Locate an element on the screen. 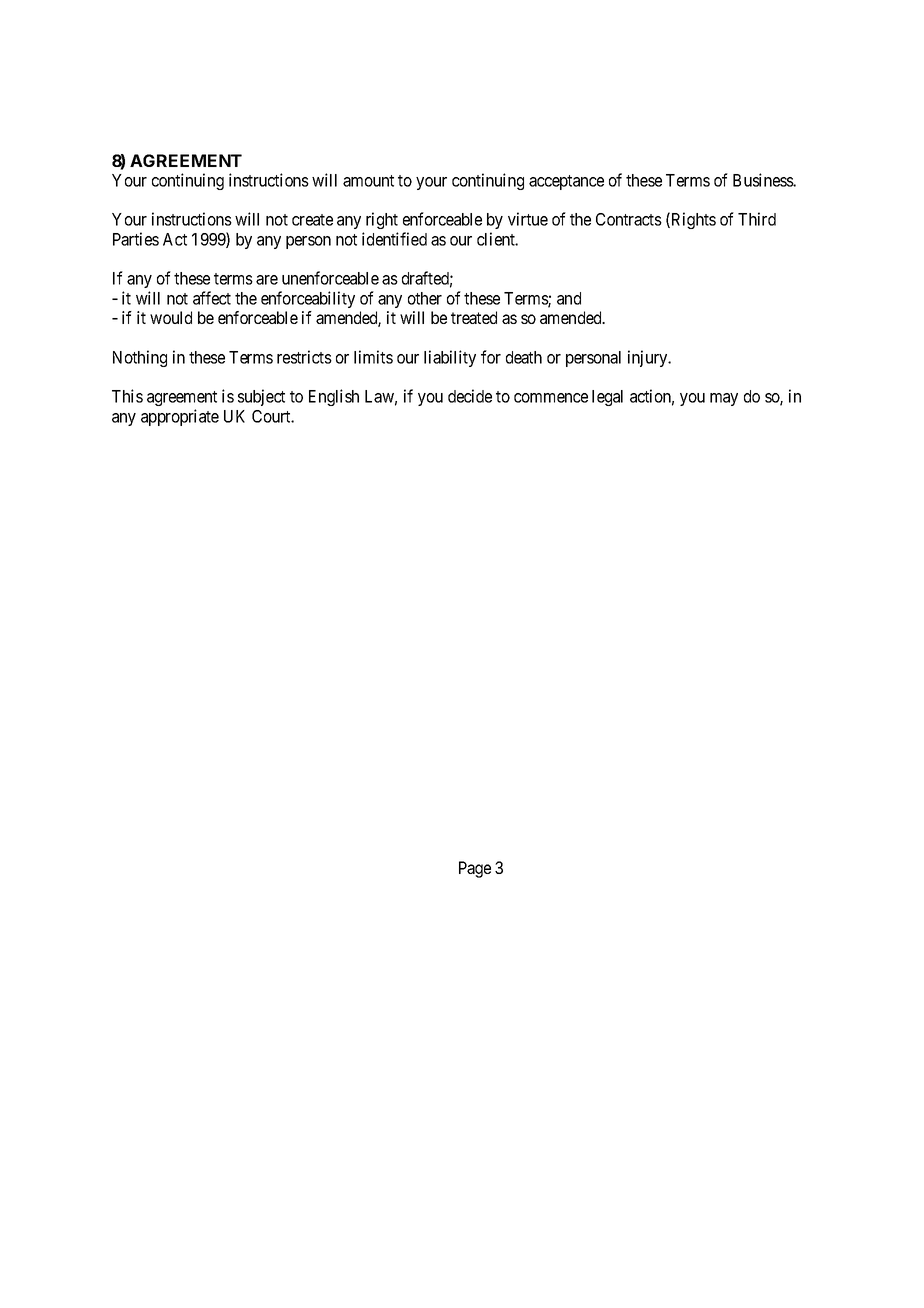  may is located at coordinates (724, 399).
